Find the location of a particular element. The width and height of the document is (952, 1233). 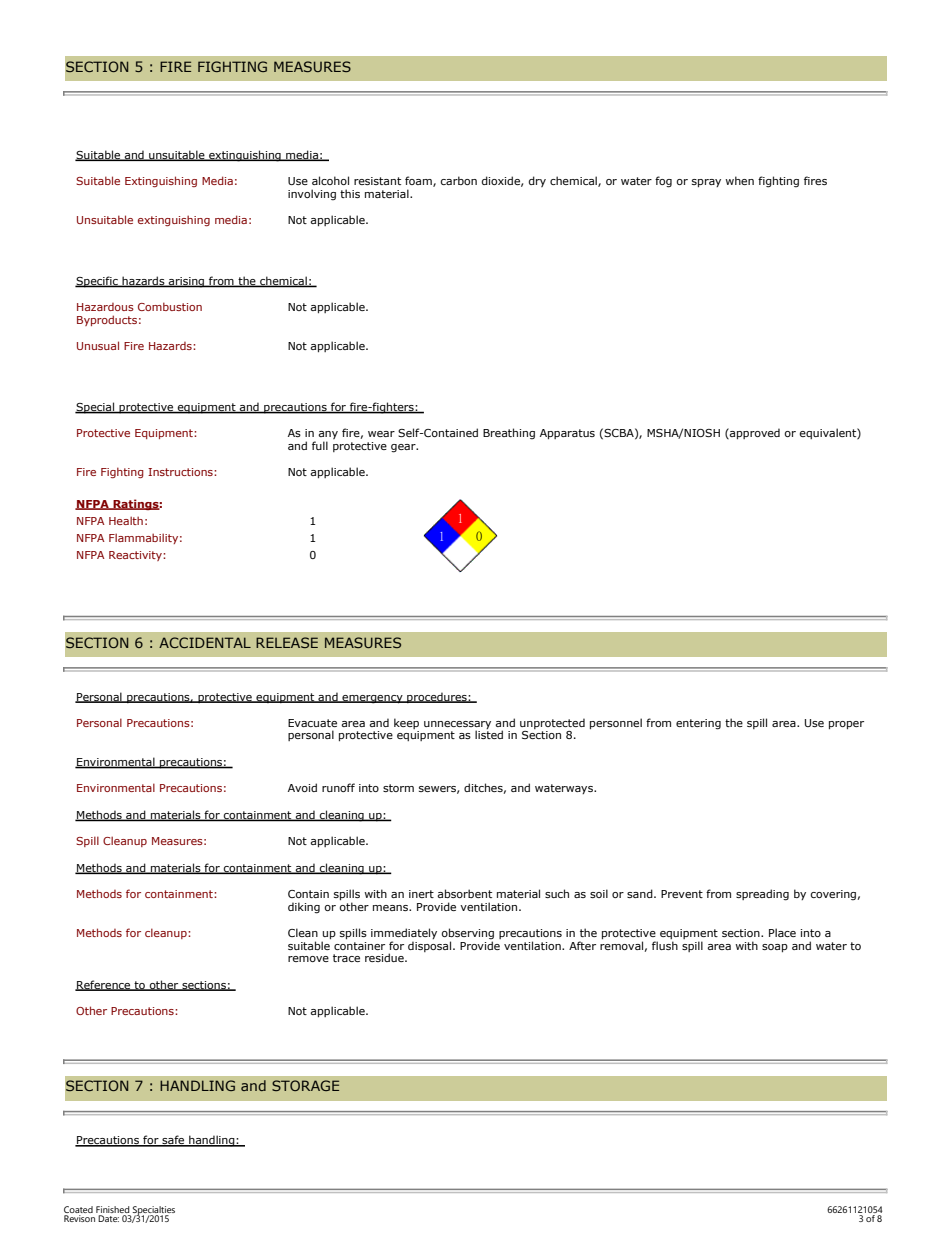

when is located at coordinates (739, 180).
